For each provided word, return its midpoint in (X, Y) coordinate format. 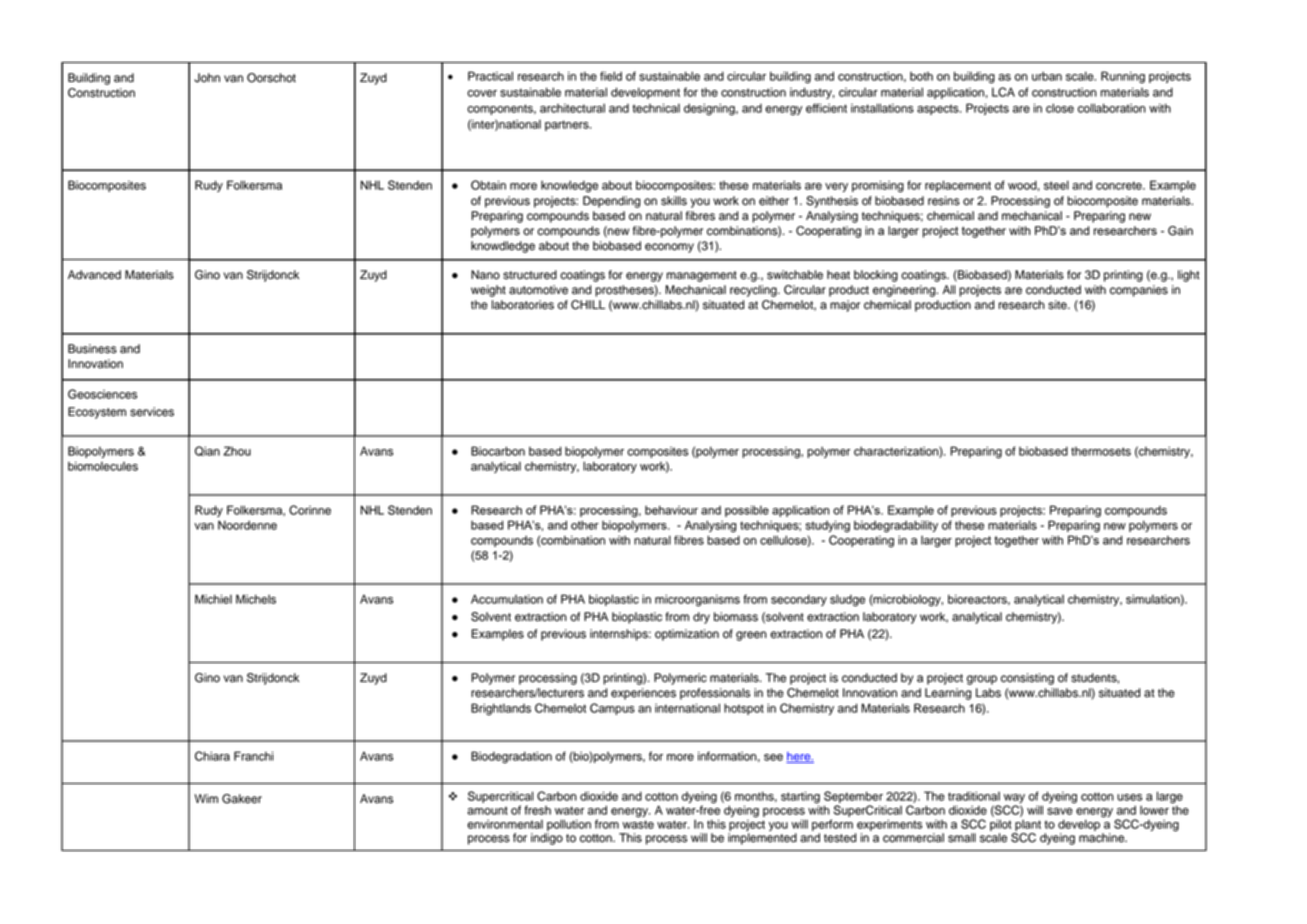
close (1060, 108)
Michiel (213, 599)
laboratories (523, 305)
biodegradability (896, 526)
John (207, 78)
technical (656, 108)
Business (92, 349)
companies (1139, 291)
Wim (206, 798)
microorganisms (697, 600)
